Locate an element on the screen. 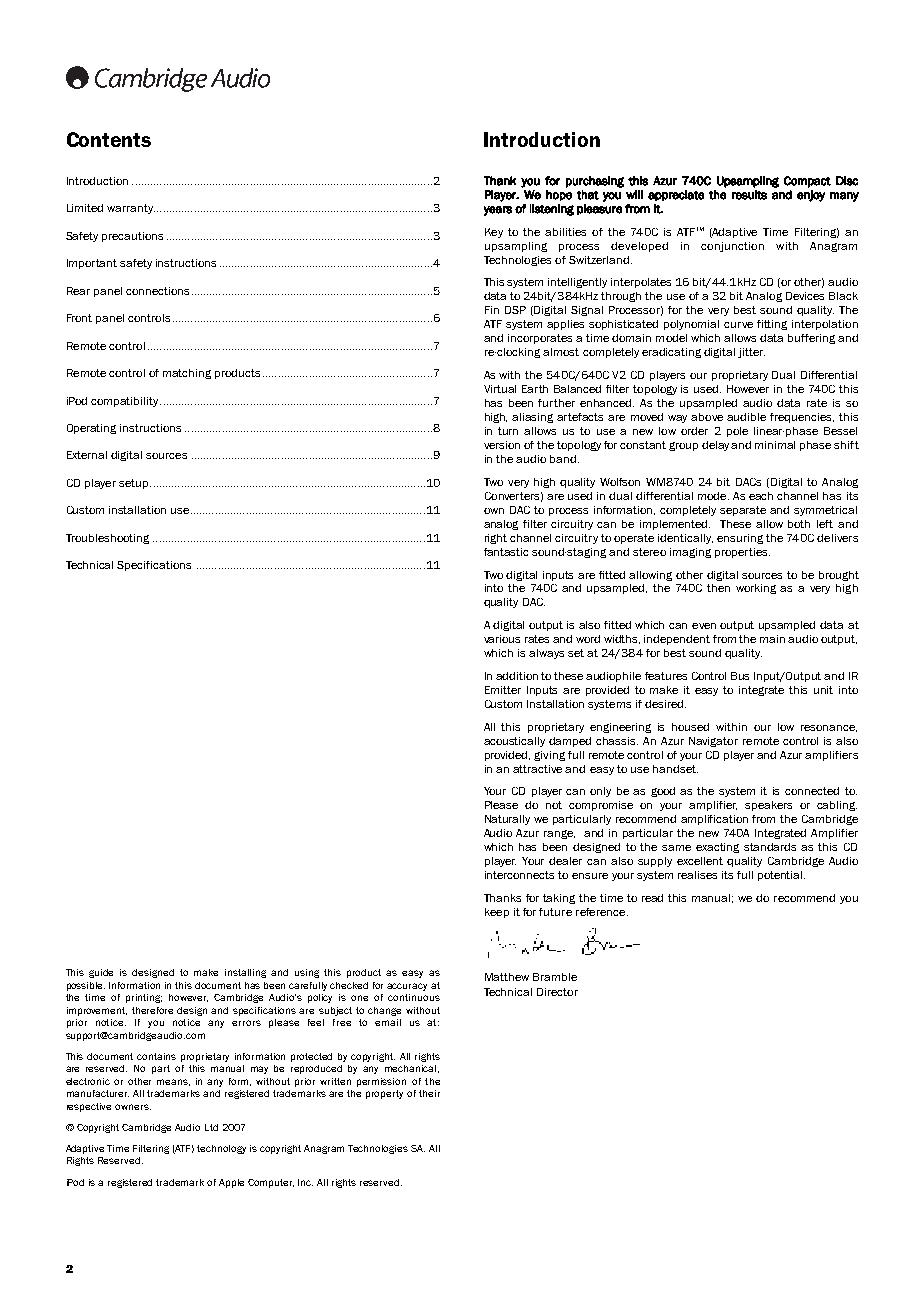  their is located at coordinates (429, 1093).
